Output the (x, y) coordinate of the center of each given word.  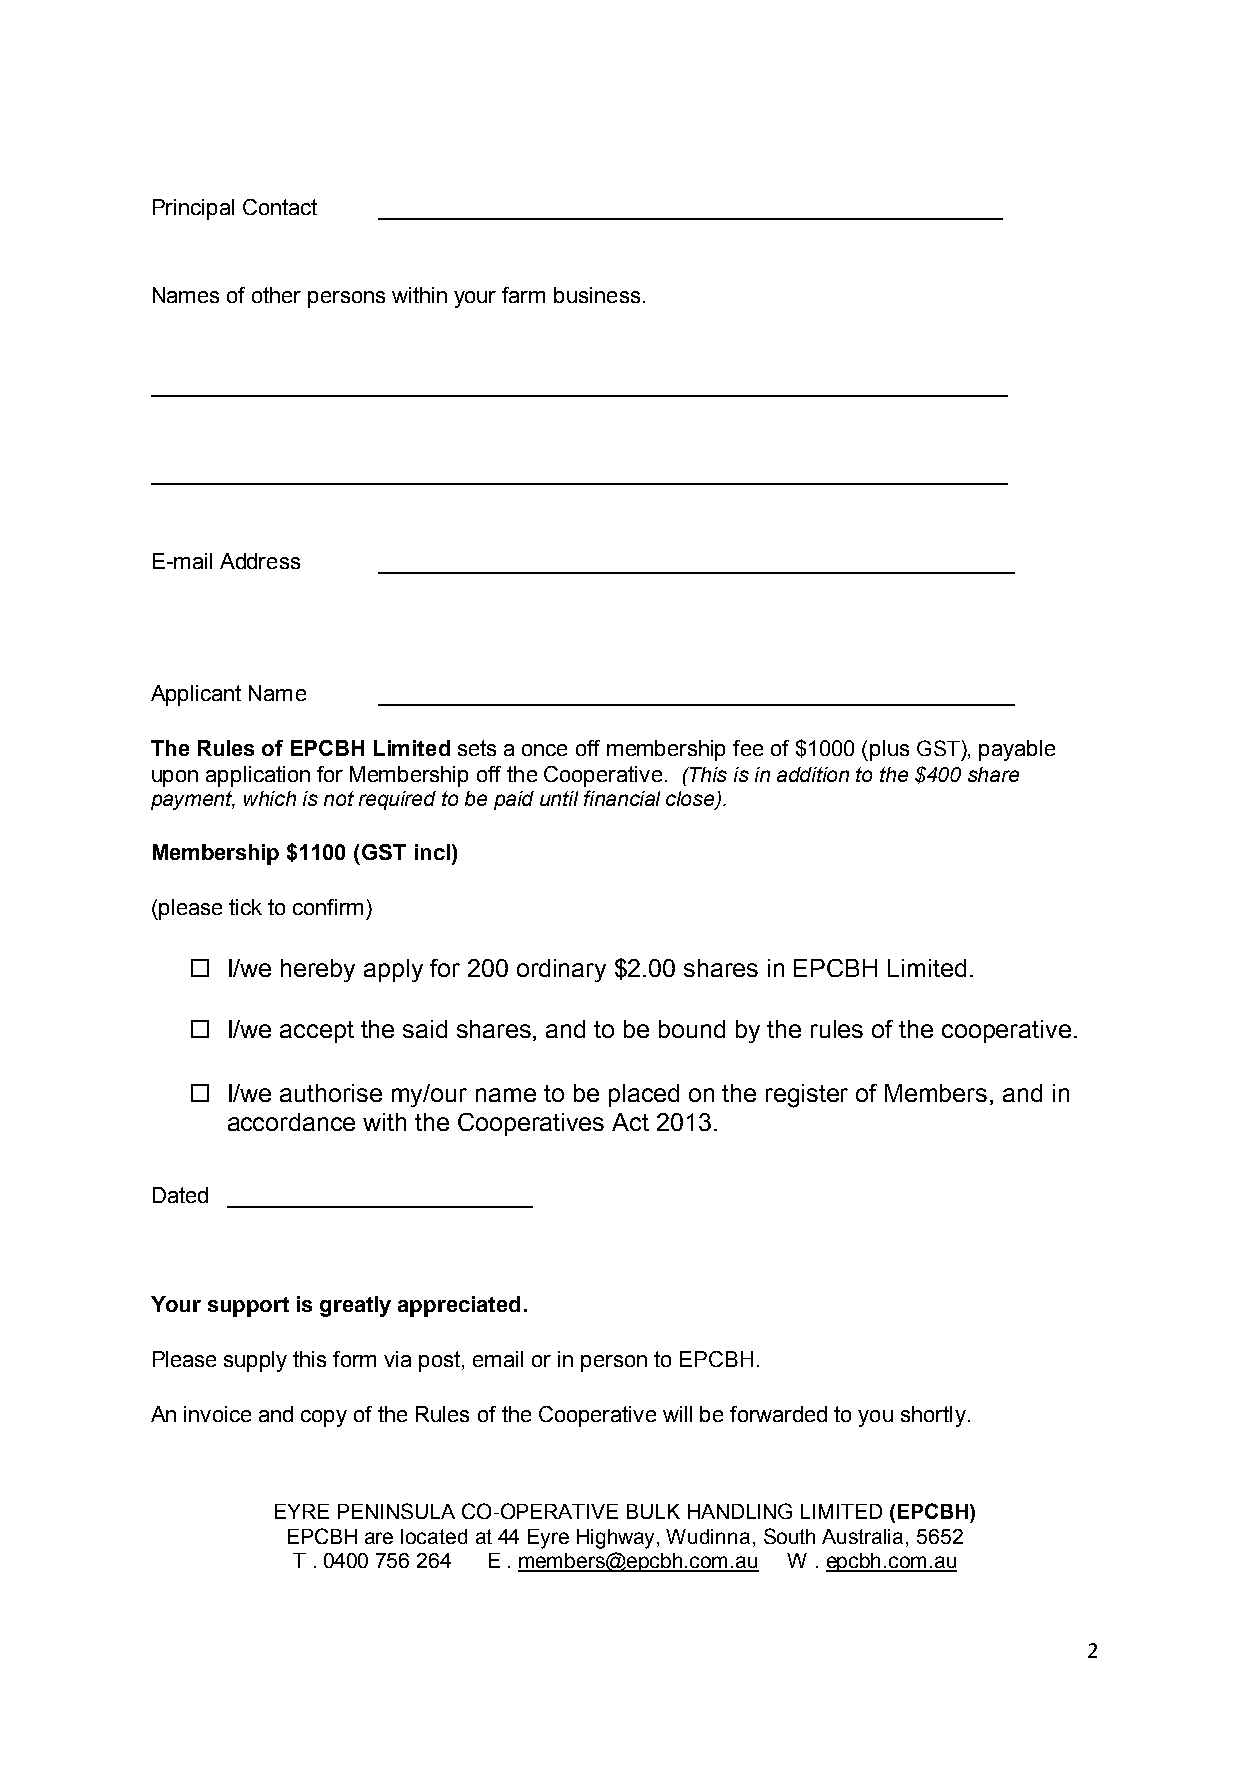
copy (324, 1418)
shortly (933, 1416)
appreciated (459, 1306)
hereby (318, 970)
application (258, 776)
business (597, 295)
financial (622, 798)
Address (260, 561)
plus (889, 750)
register (807, 1096)
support (248, 1307)
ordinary (561, 970)
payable (1017, 750)
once (544, 750)
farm (523, 295)
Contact (280, 207)
